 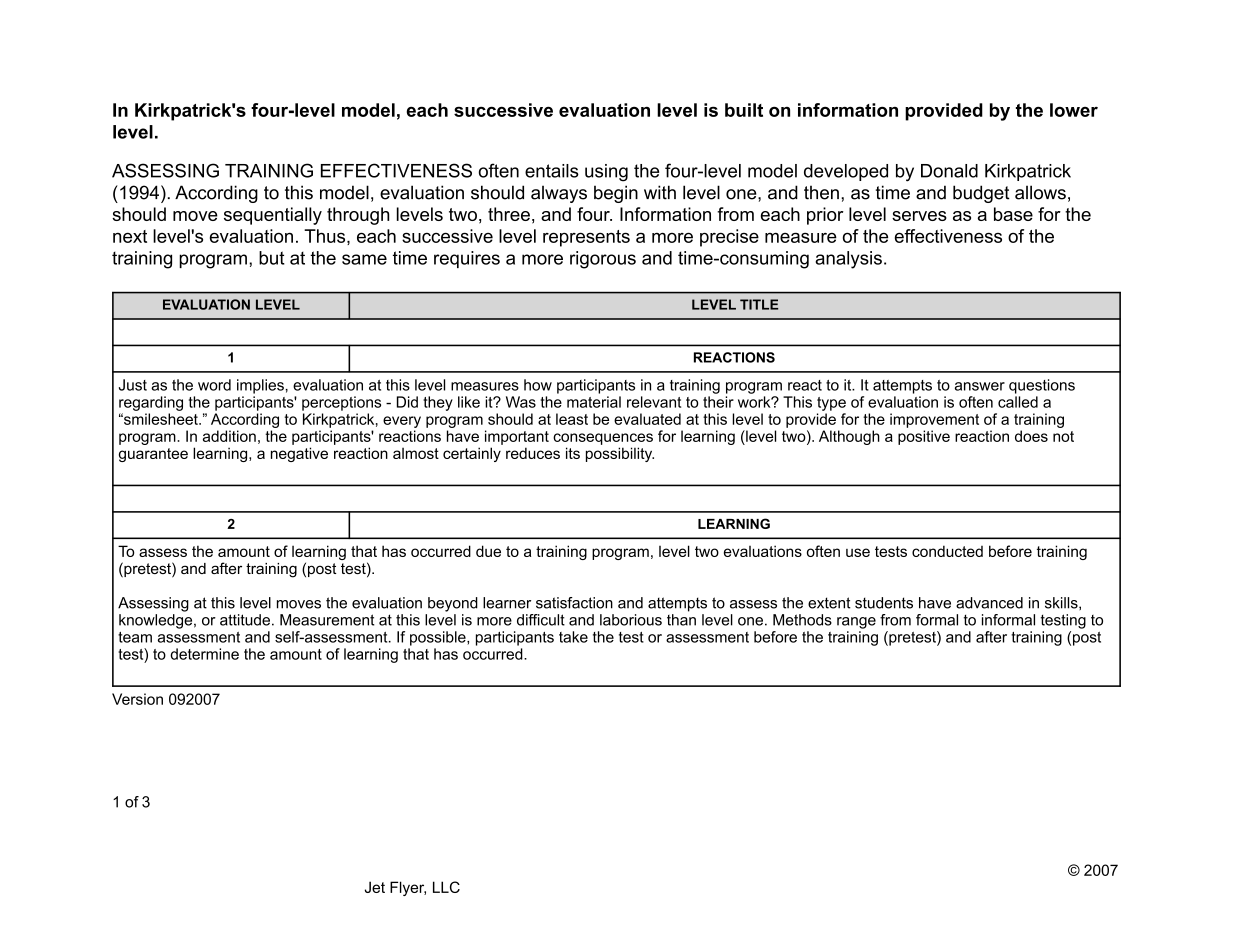 I want to click on Donald, so click(x=949, y=171).
